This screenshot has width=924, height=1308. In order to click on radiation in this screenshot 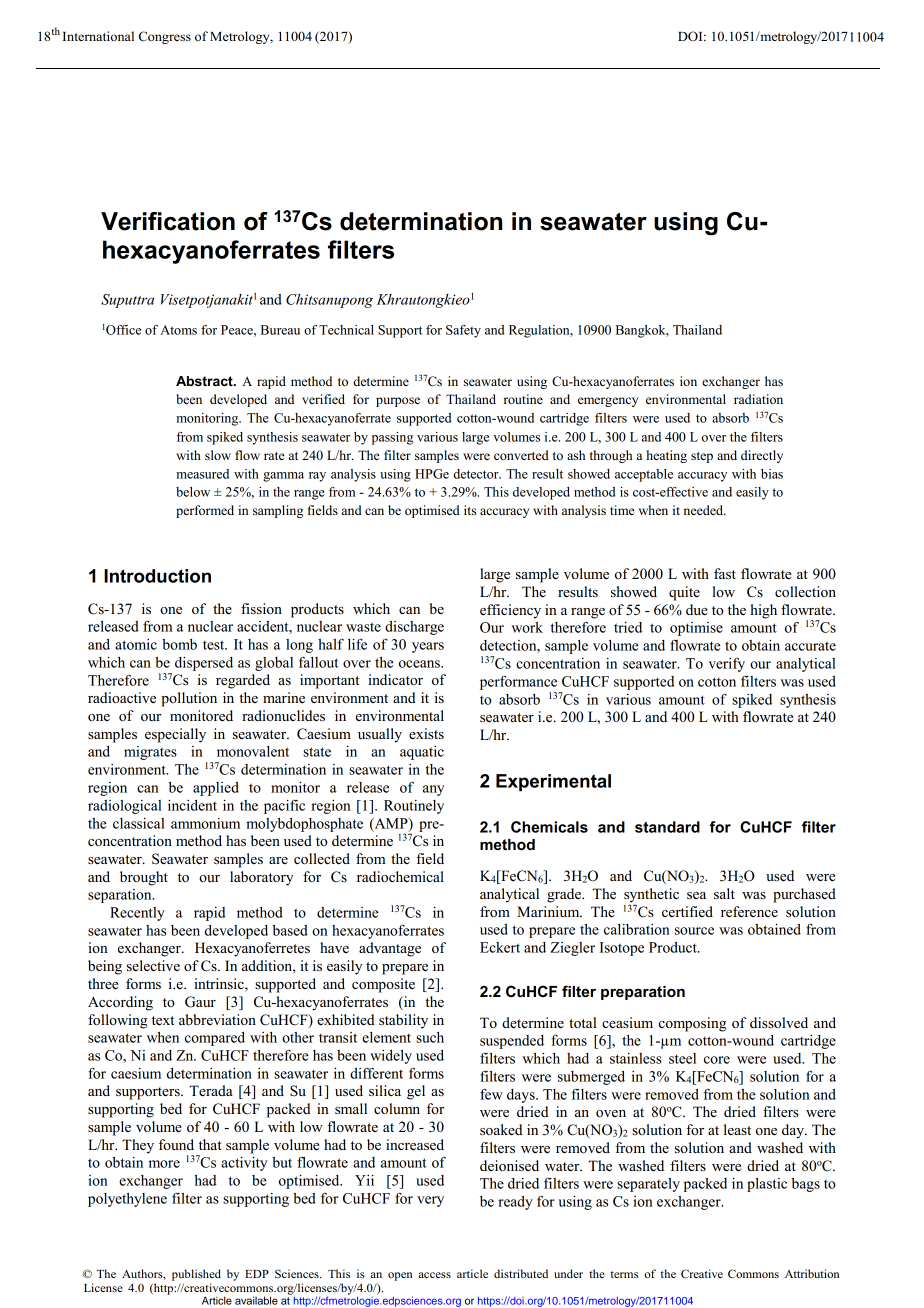, I will do `click(758, 399)`.
